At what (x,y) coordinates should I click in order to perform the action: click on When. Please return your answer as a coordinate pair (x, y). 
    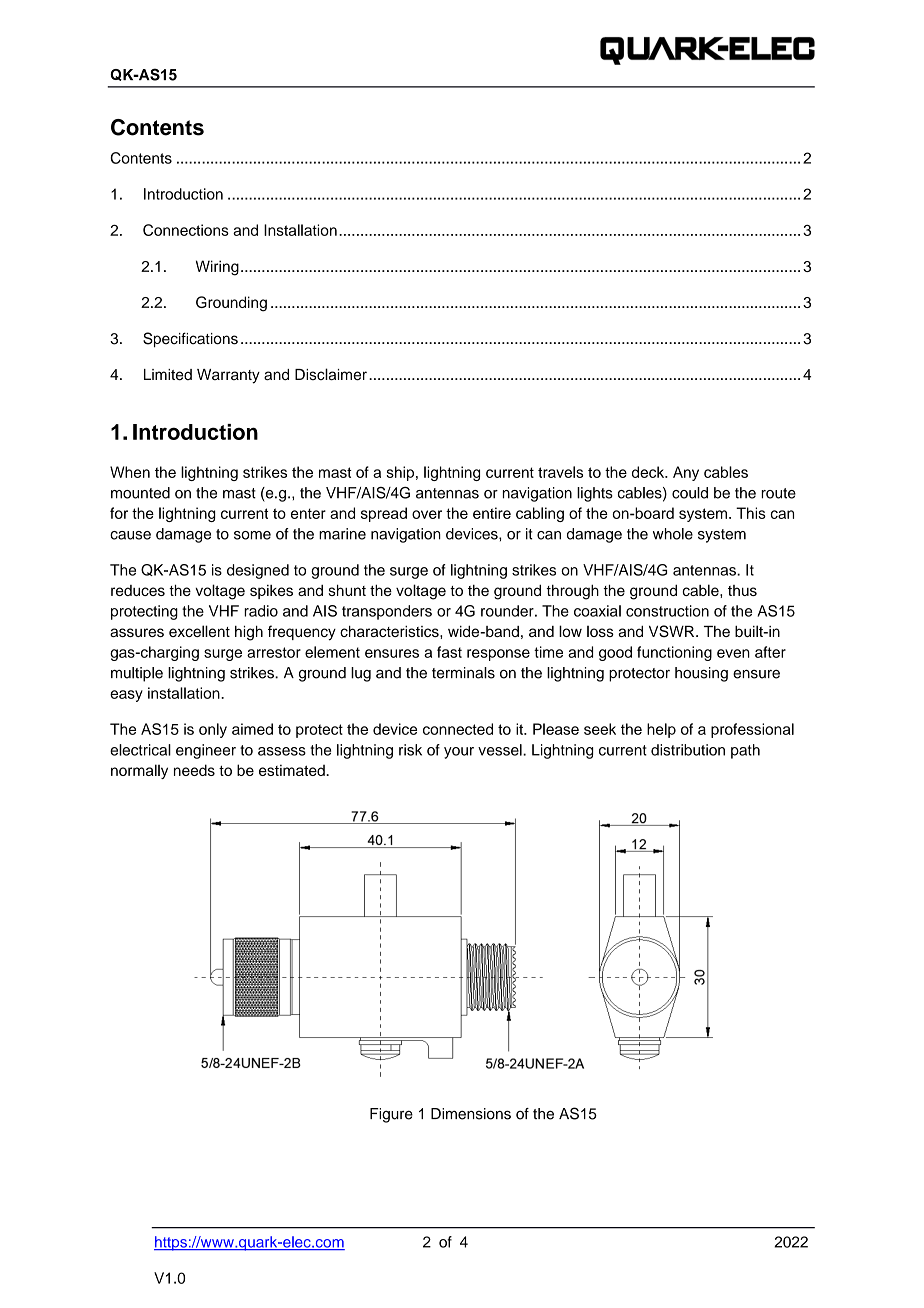
    Looking at the image, I should click on (130, 472).
